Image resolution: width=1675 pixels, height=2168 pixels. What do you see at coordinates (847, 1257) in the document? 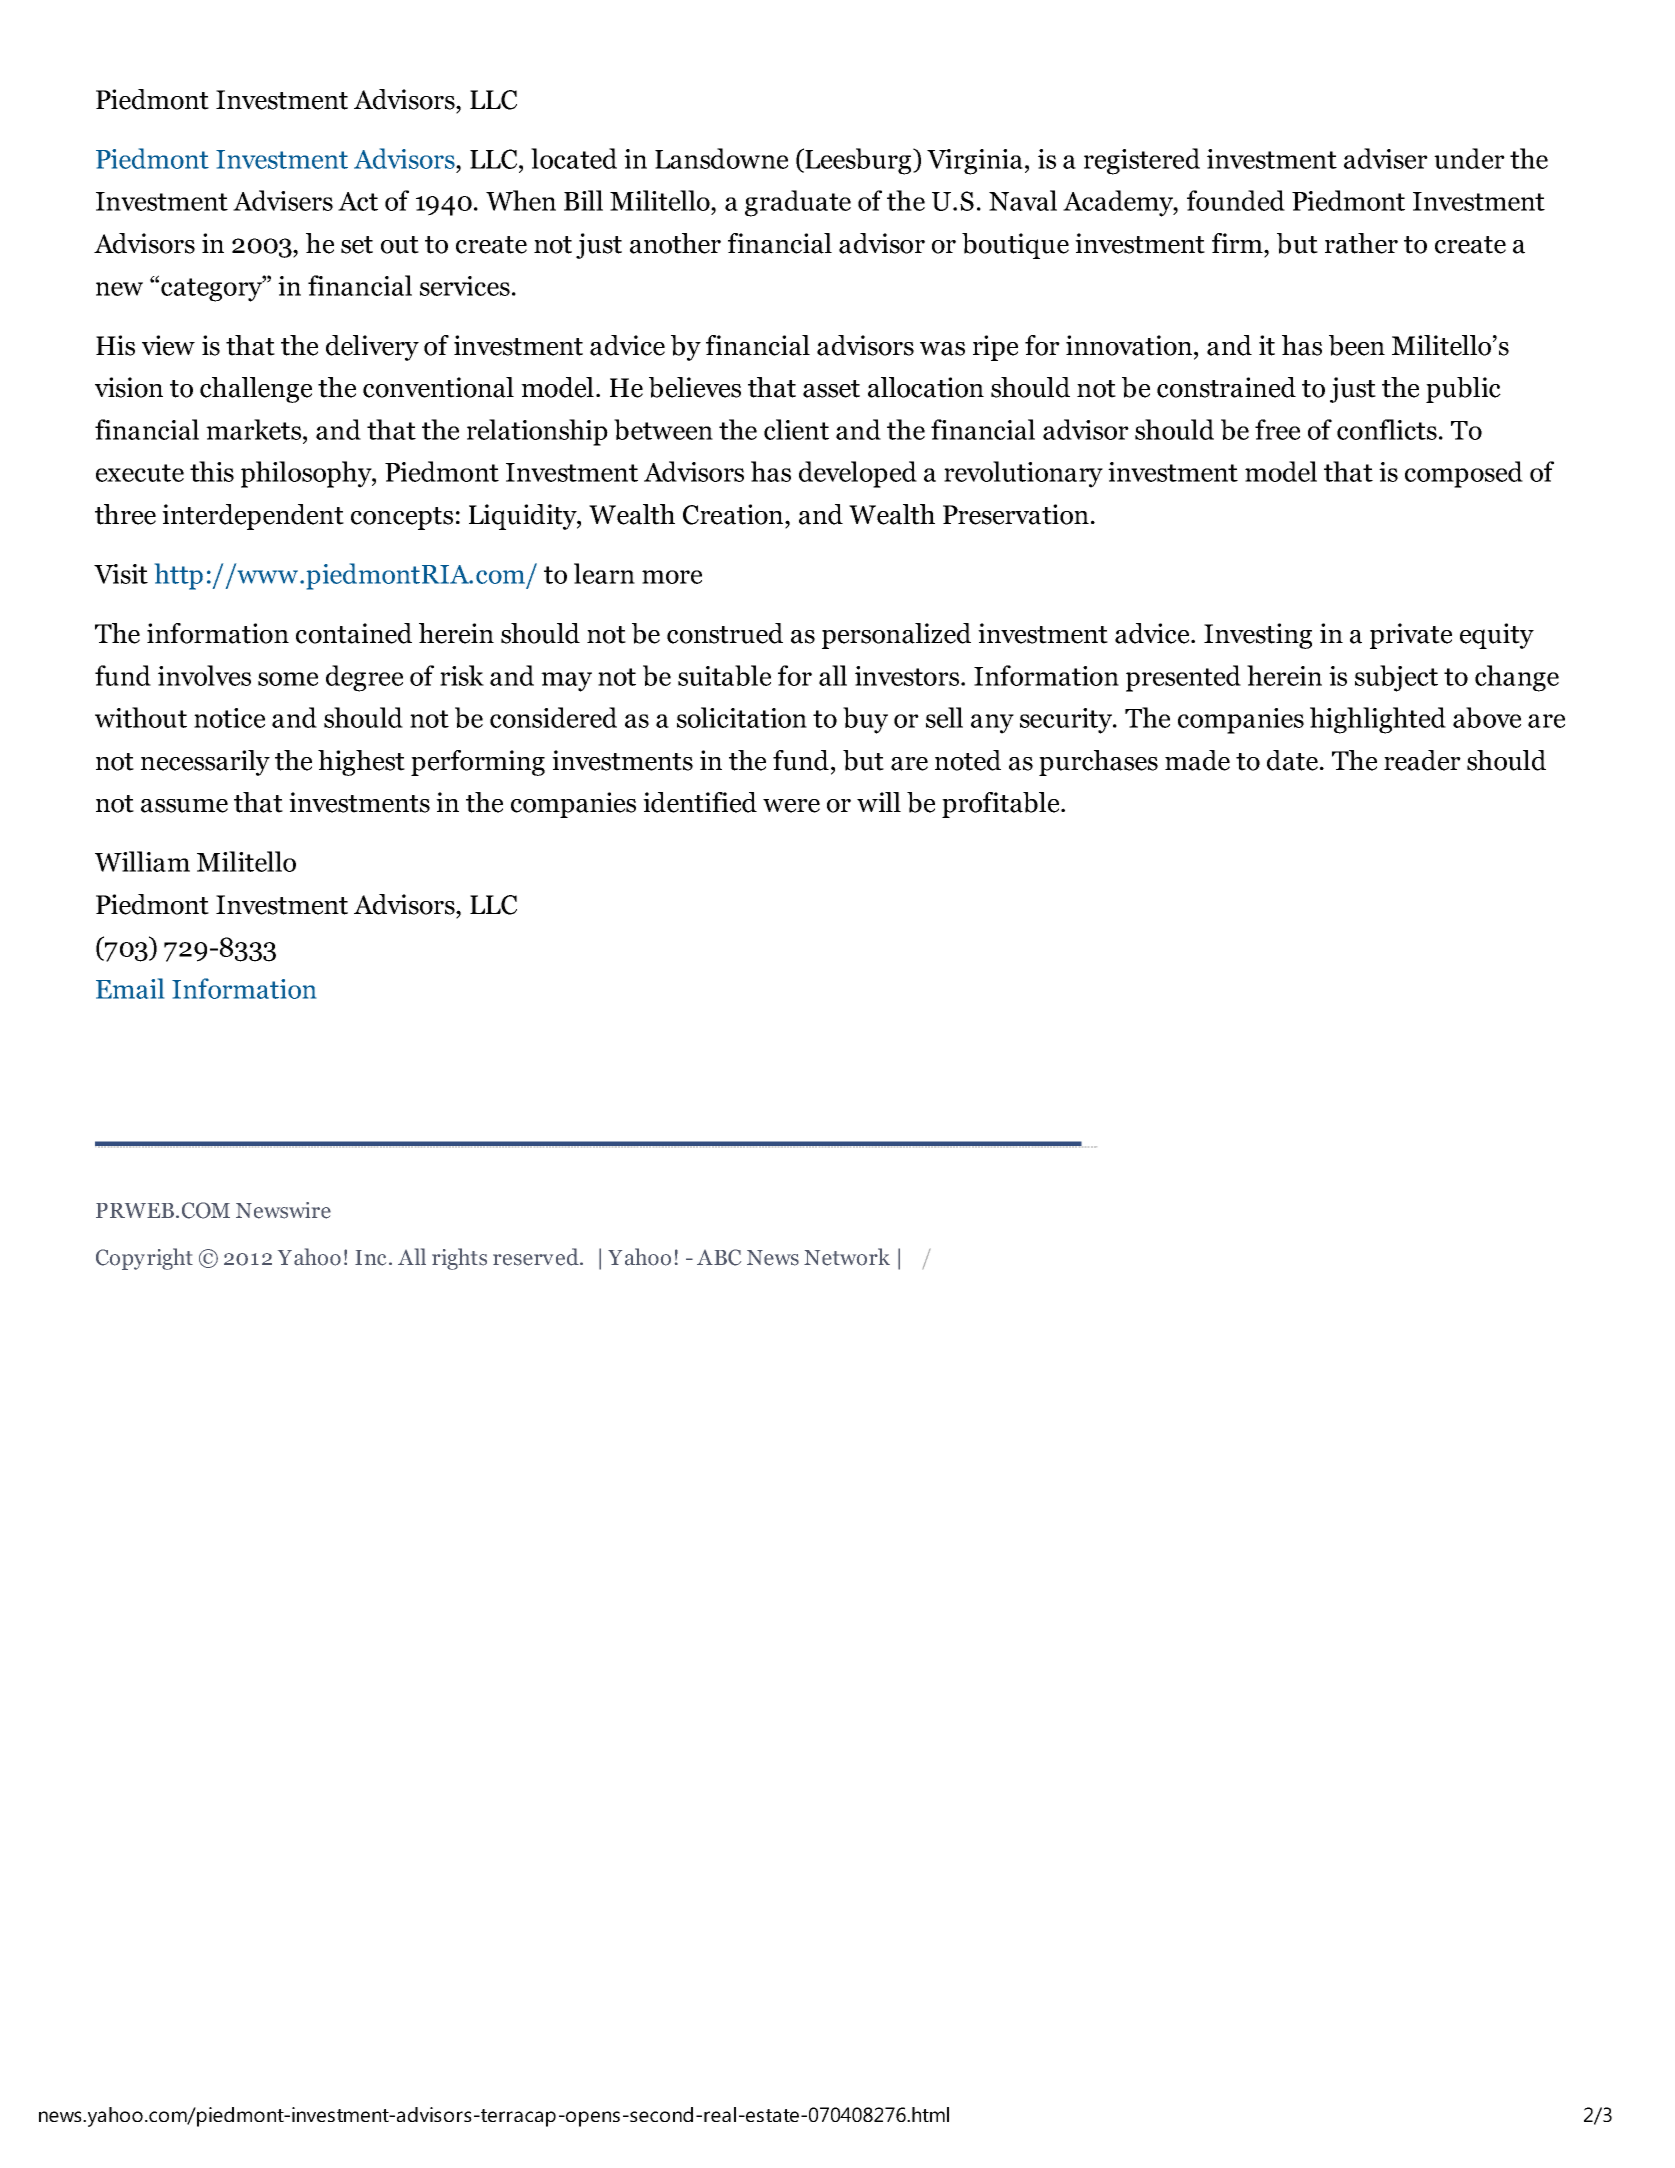
I see `Network` at bounding box center [847, 1257].
